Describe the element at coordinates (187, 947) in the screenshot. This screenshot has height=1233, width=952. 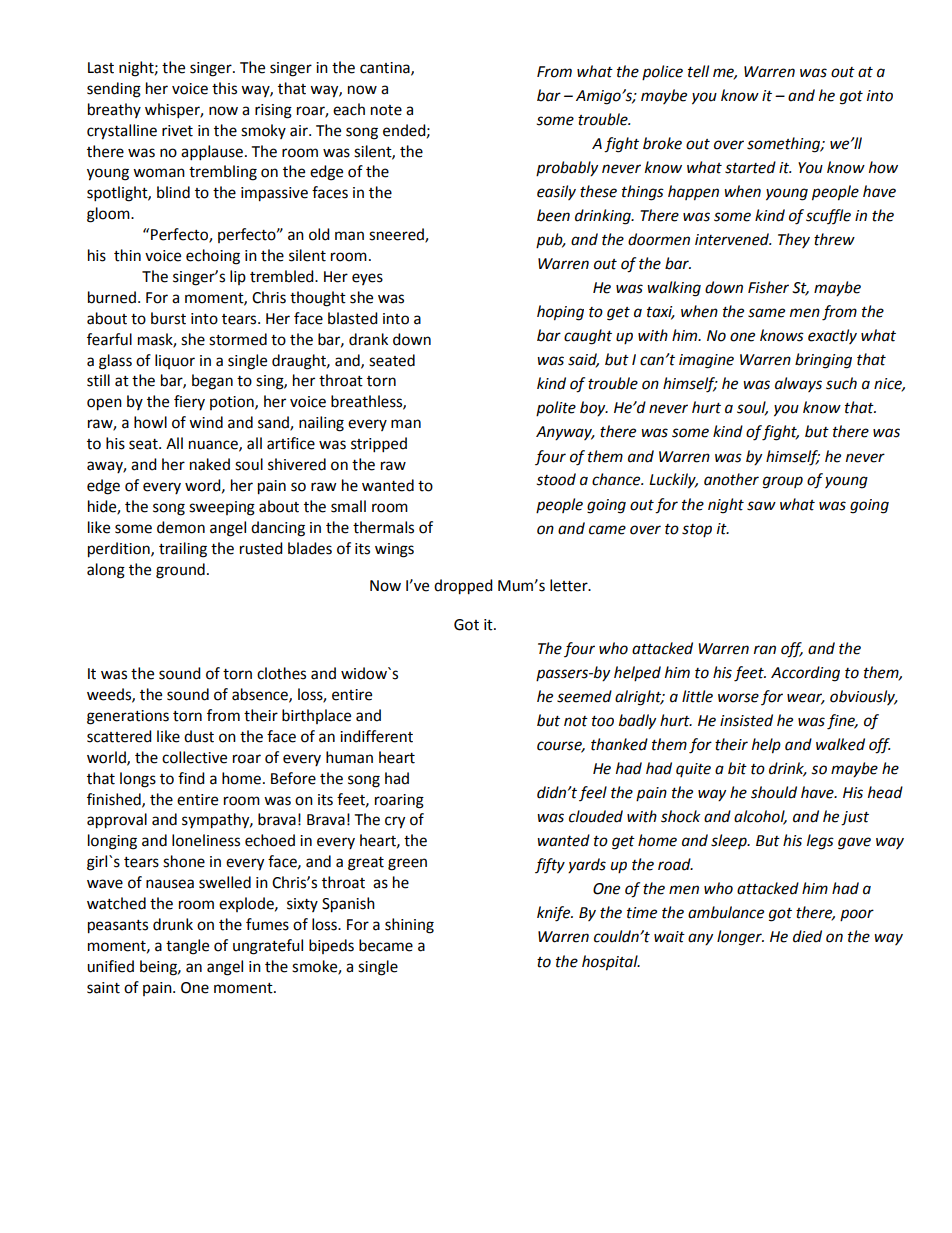
I see `tangle` at that location.
